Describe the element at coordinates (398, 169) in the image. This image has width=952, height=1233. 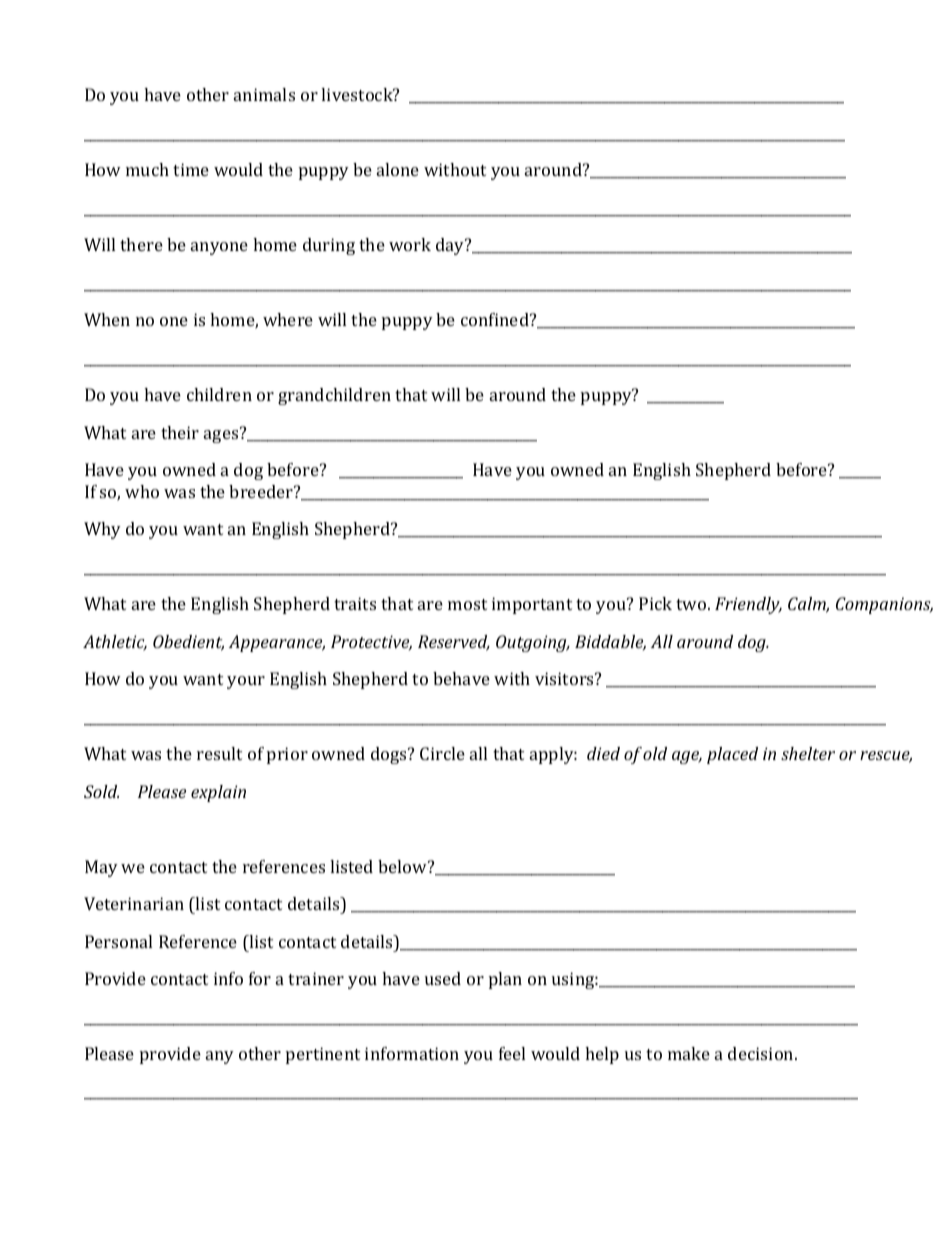
I see `alone` at that location.
